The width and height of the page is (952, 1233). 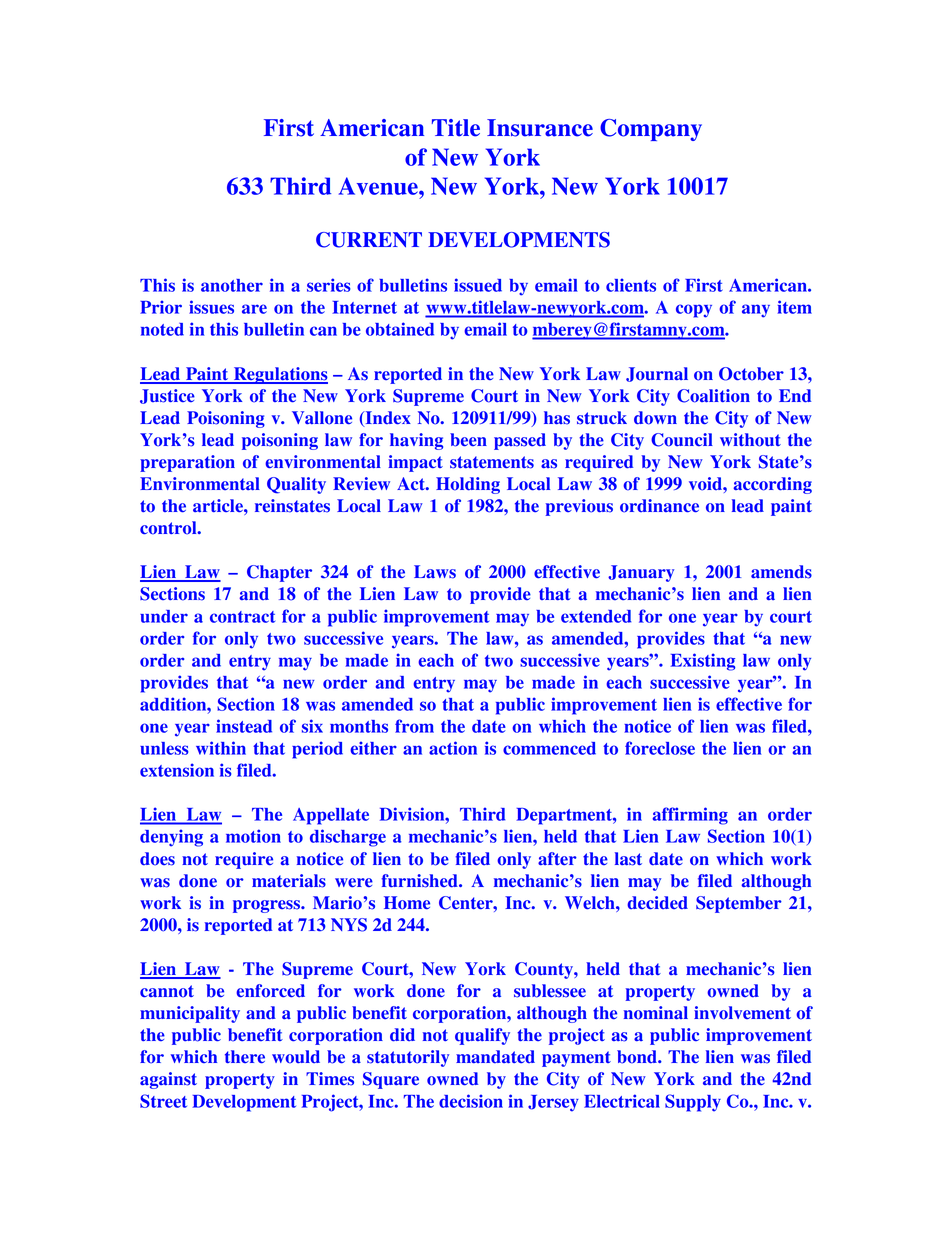 I want to click on Company, so click(x=651, y=130).
